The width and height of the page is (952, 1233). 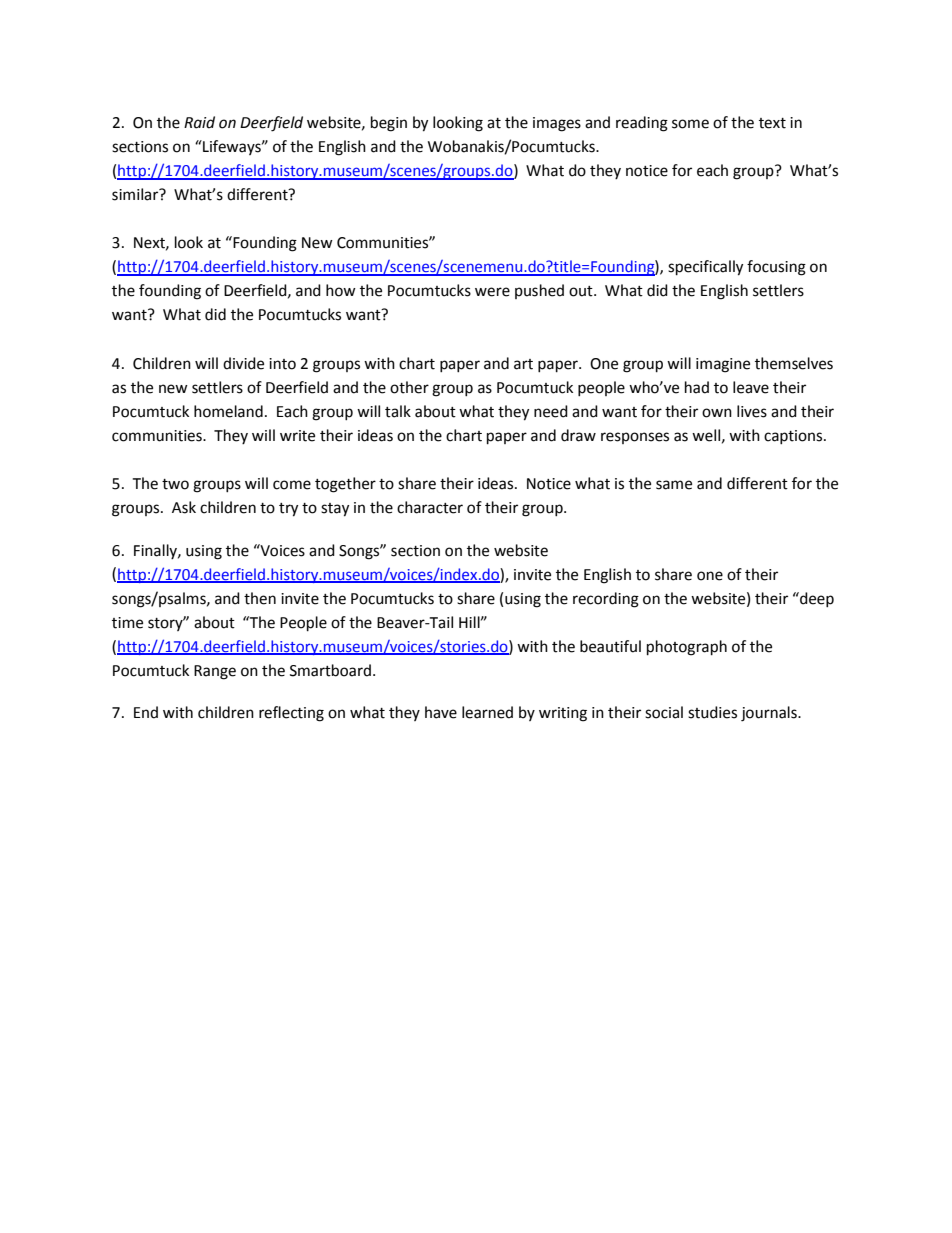 What do you see at coordinates (606, 600) in the page?
I see `recording` at bounding box center [606, 600].
